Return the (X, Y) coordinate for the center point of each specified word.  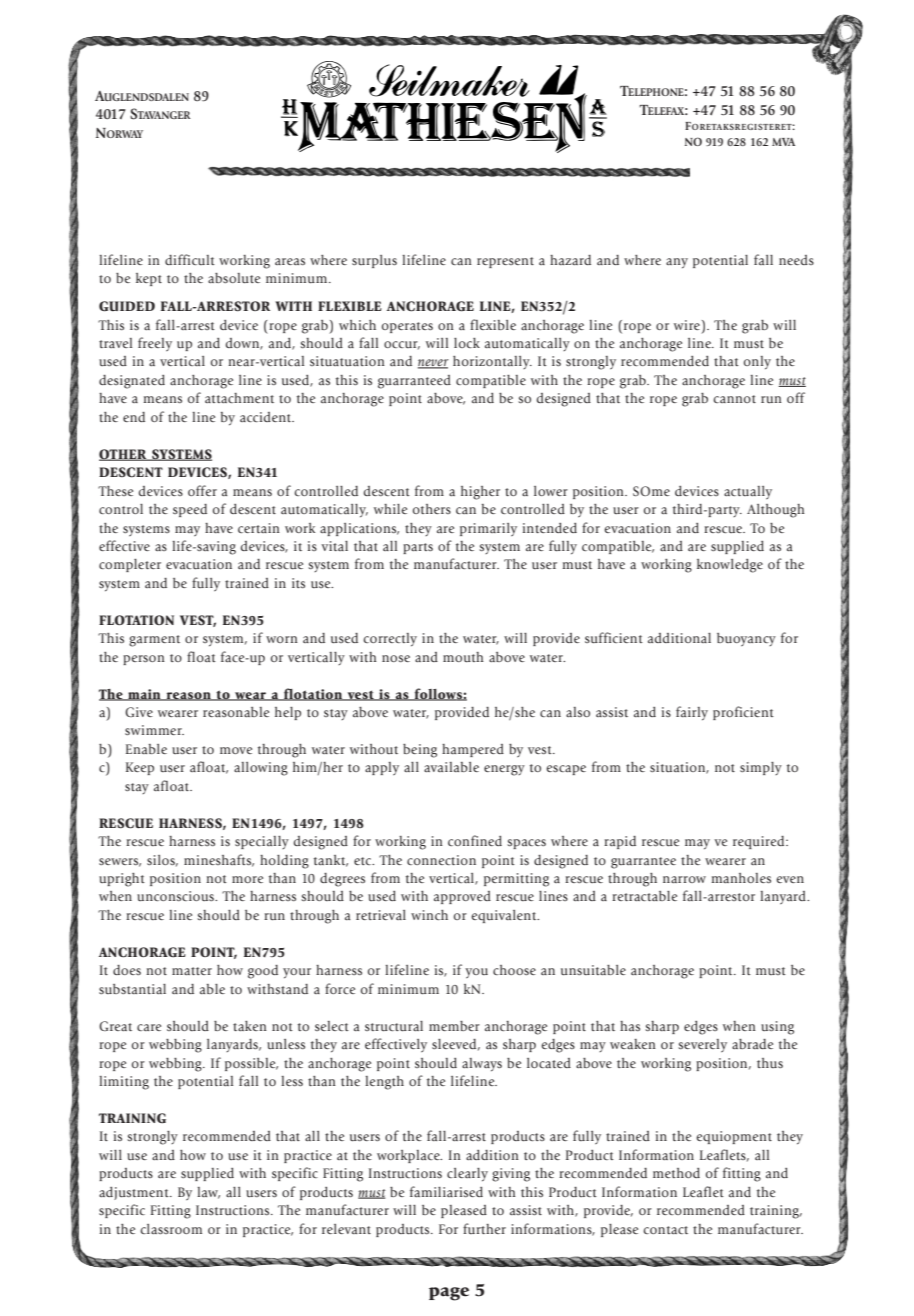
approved (462, 897)
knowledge (730, 566)
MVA (783, 142)
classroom (171, 1229)
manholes (741, 878)
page (449, 1294)
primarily (488, 530)
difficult (190, 259)
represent (505, 262)
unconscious (176, 896)
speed (190, 510)
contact (665, 1230)
